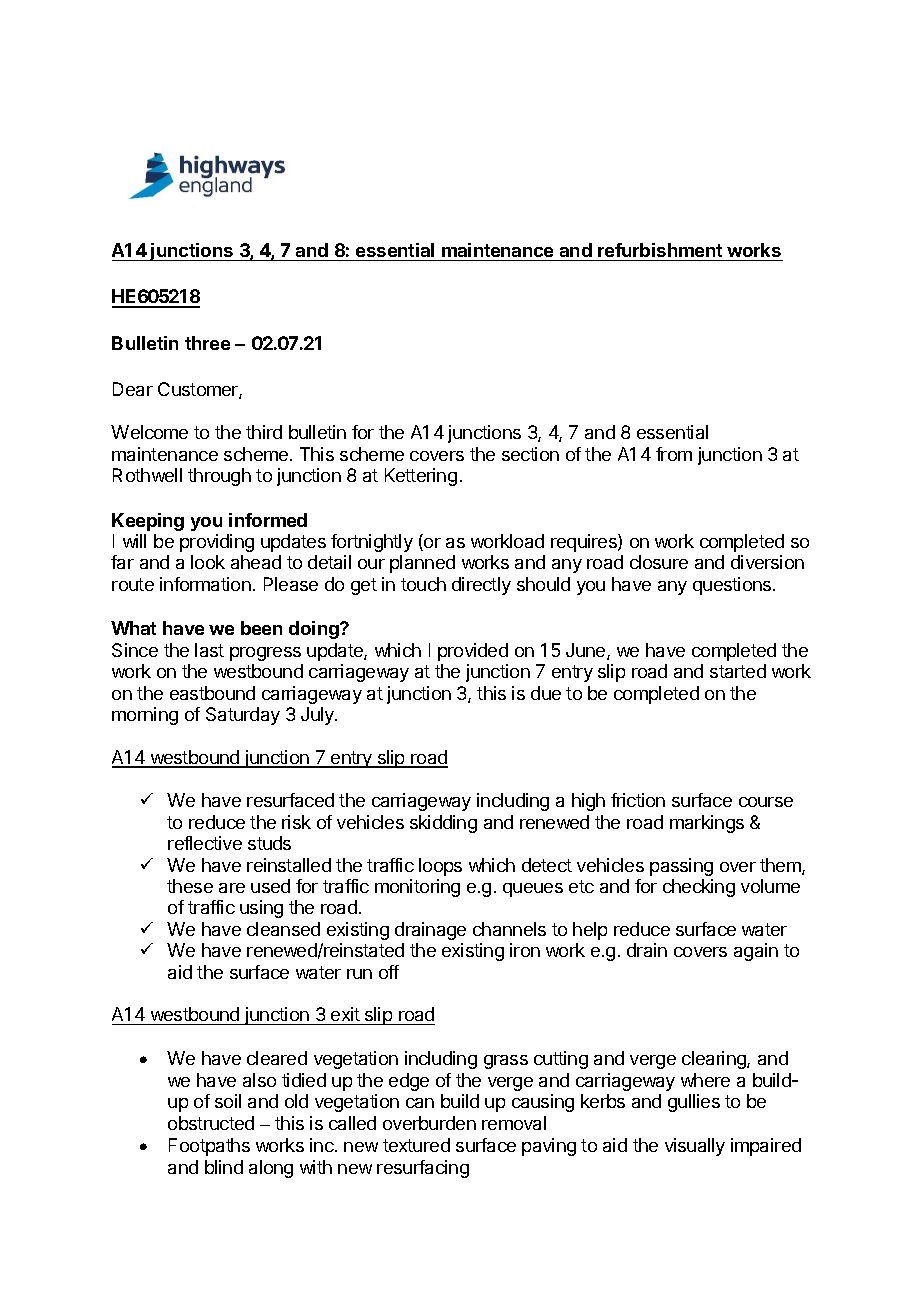  What do you see at coordinates (416, 1145) in the image?
I see `textured` at bounding box center [416, 1145].
